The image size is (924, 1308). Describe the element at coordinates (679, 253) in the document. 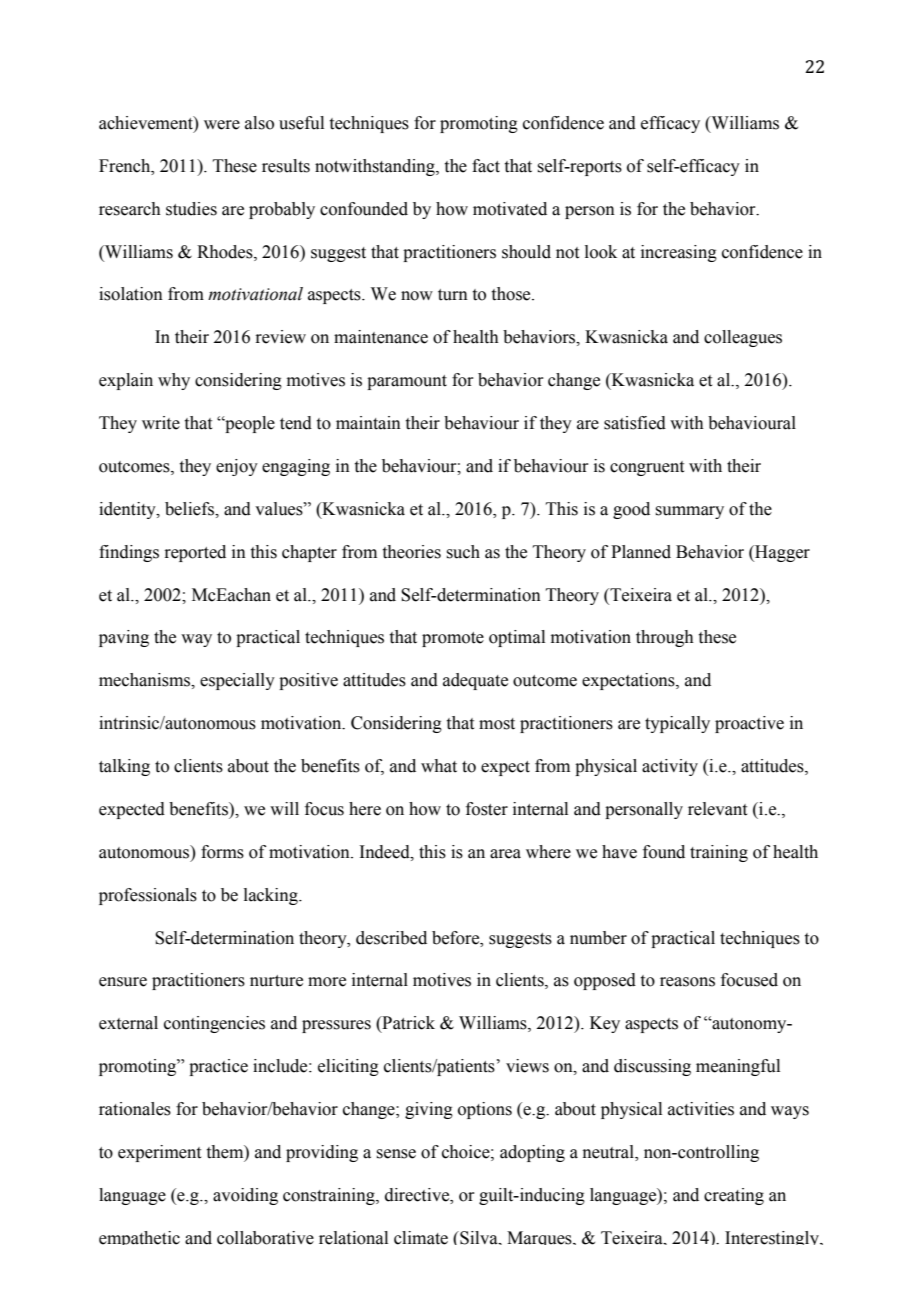

I see `increasing` at that location.
